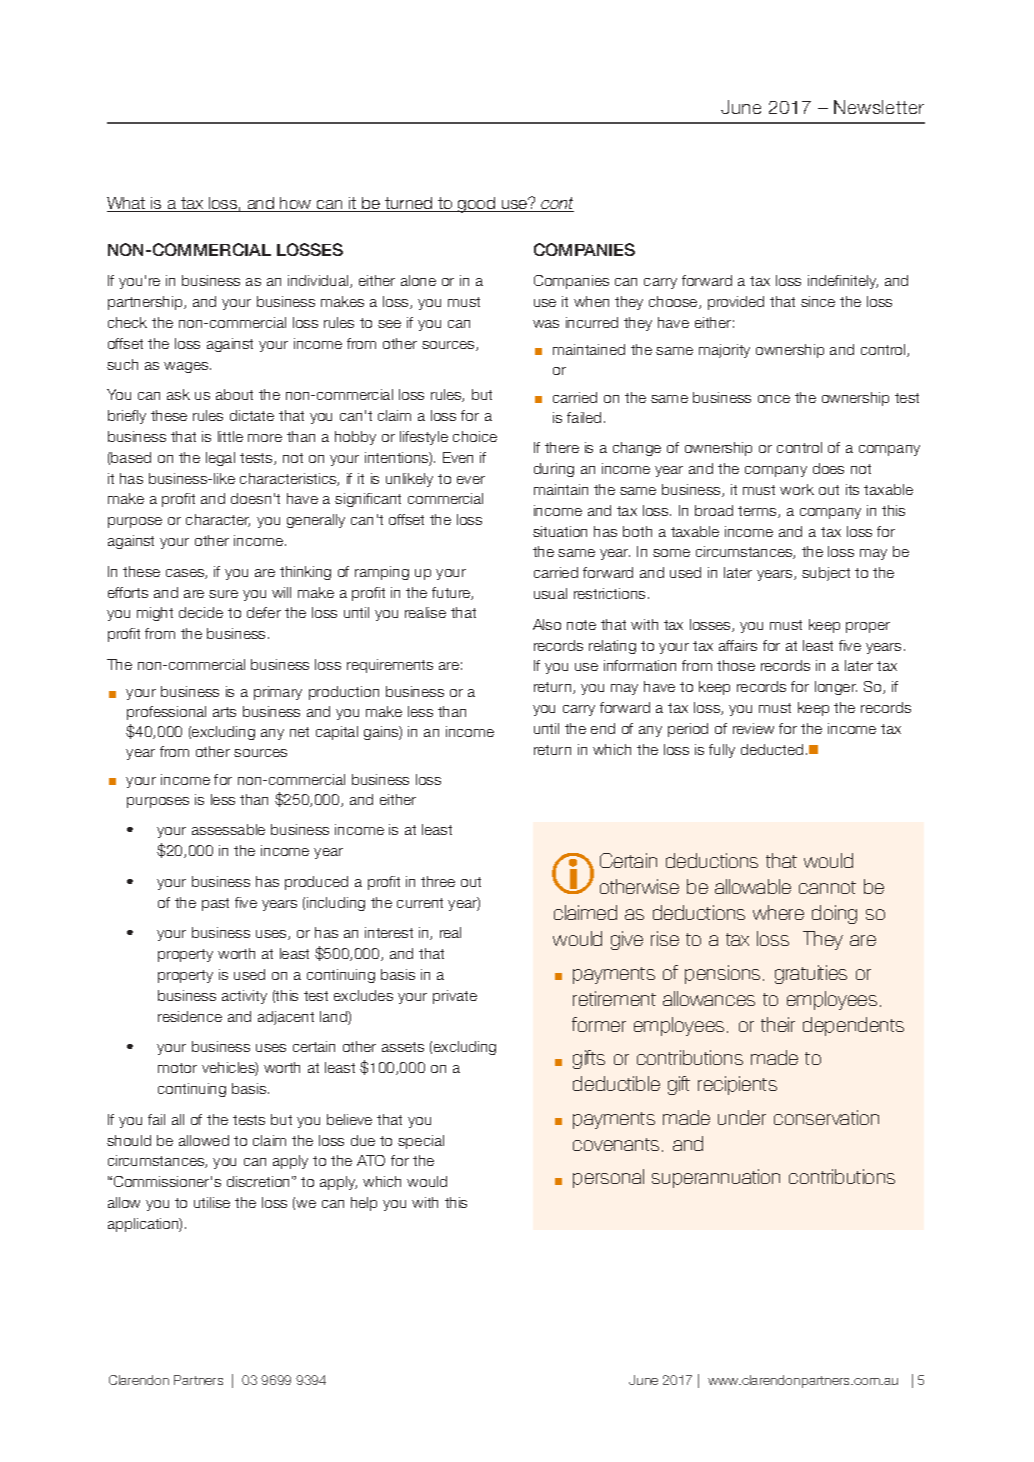 The height and width of the image is (1462, 1034). What do you see at coordinates (212, 1202) in the image?
I see `utilise` at bounding box center [212, 1202].
